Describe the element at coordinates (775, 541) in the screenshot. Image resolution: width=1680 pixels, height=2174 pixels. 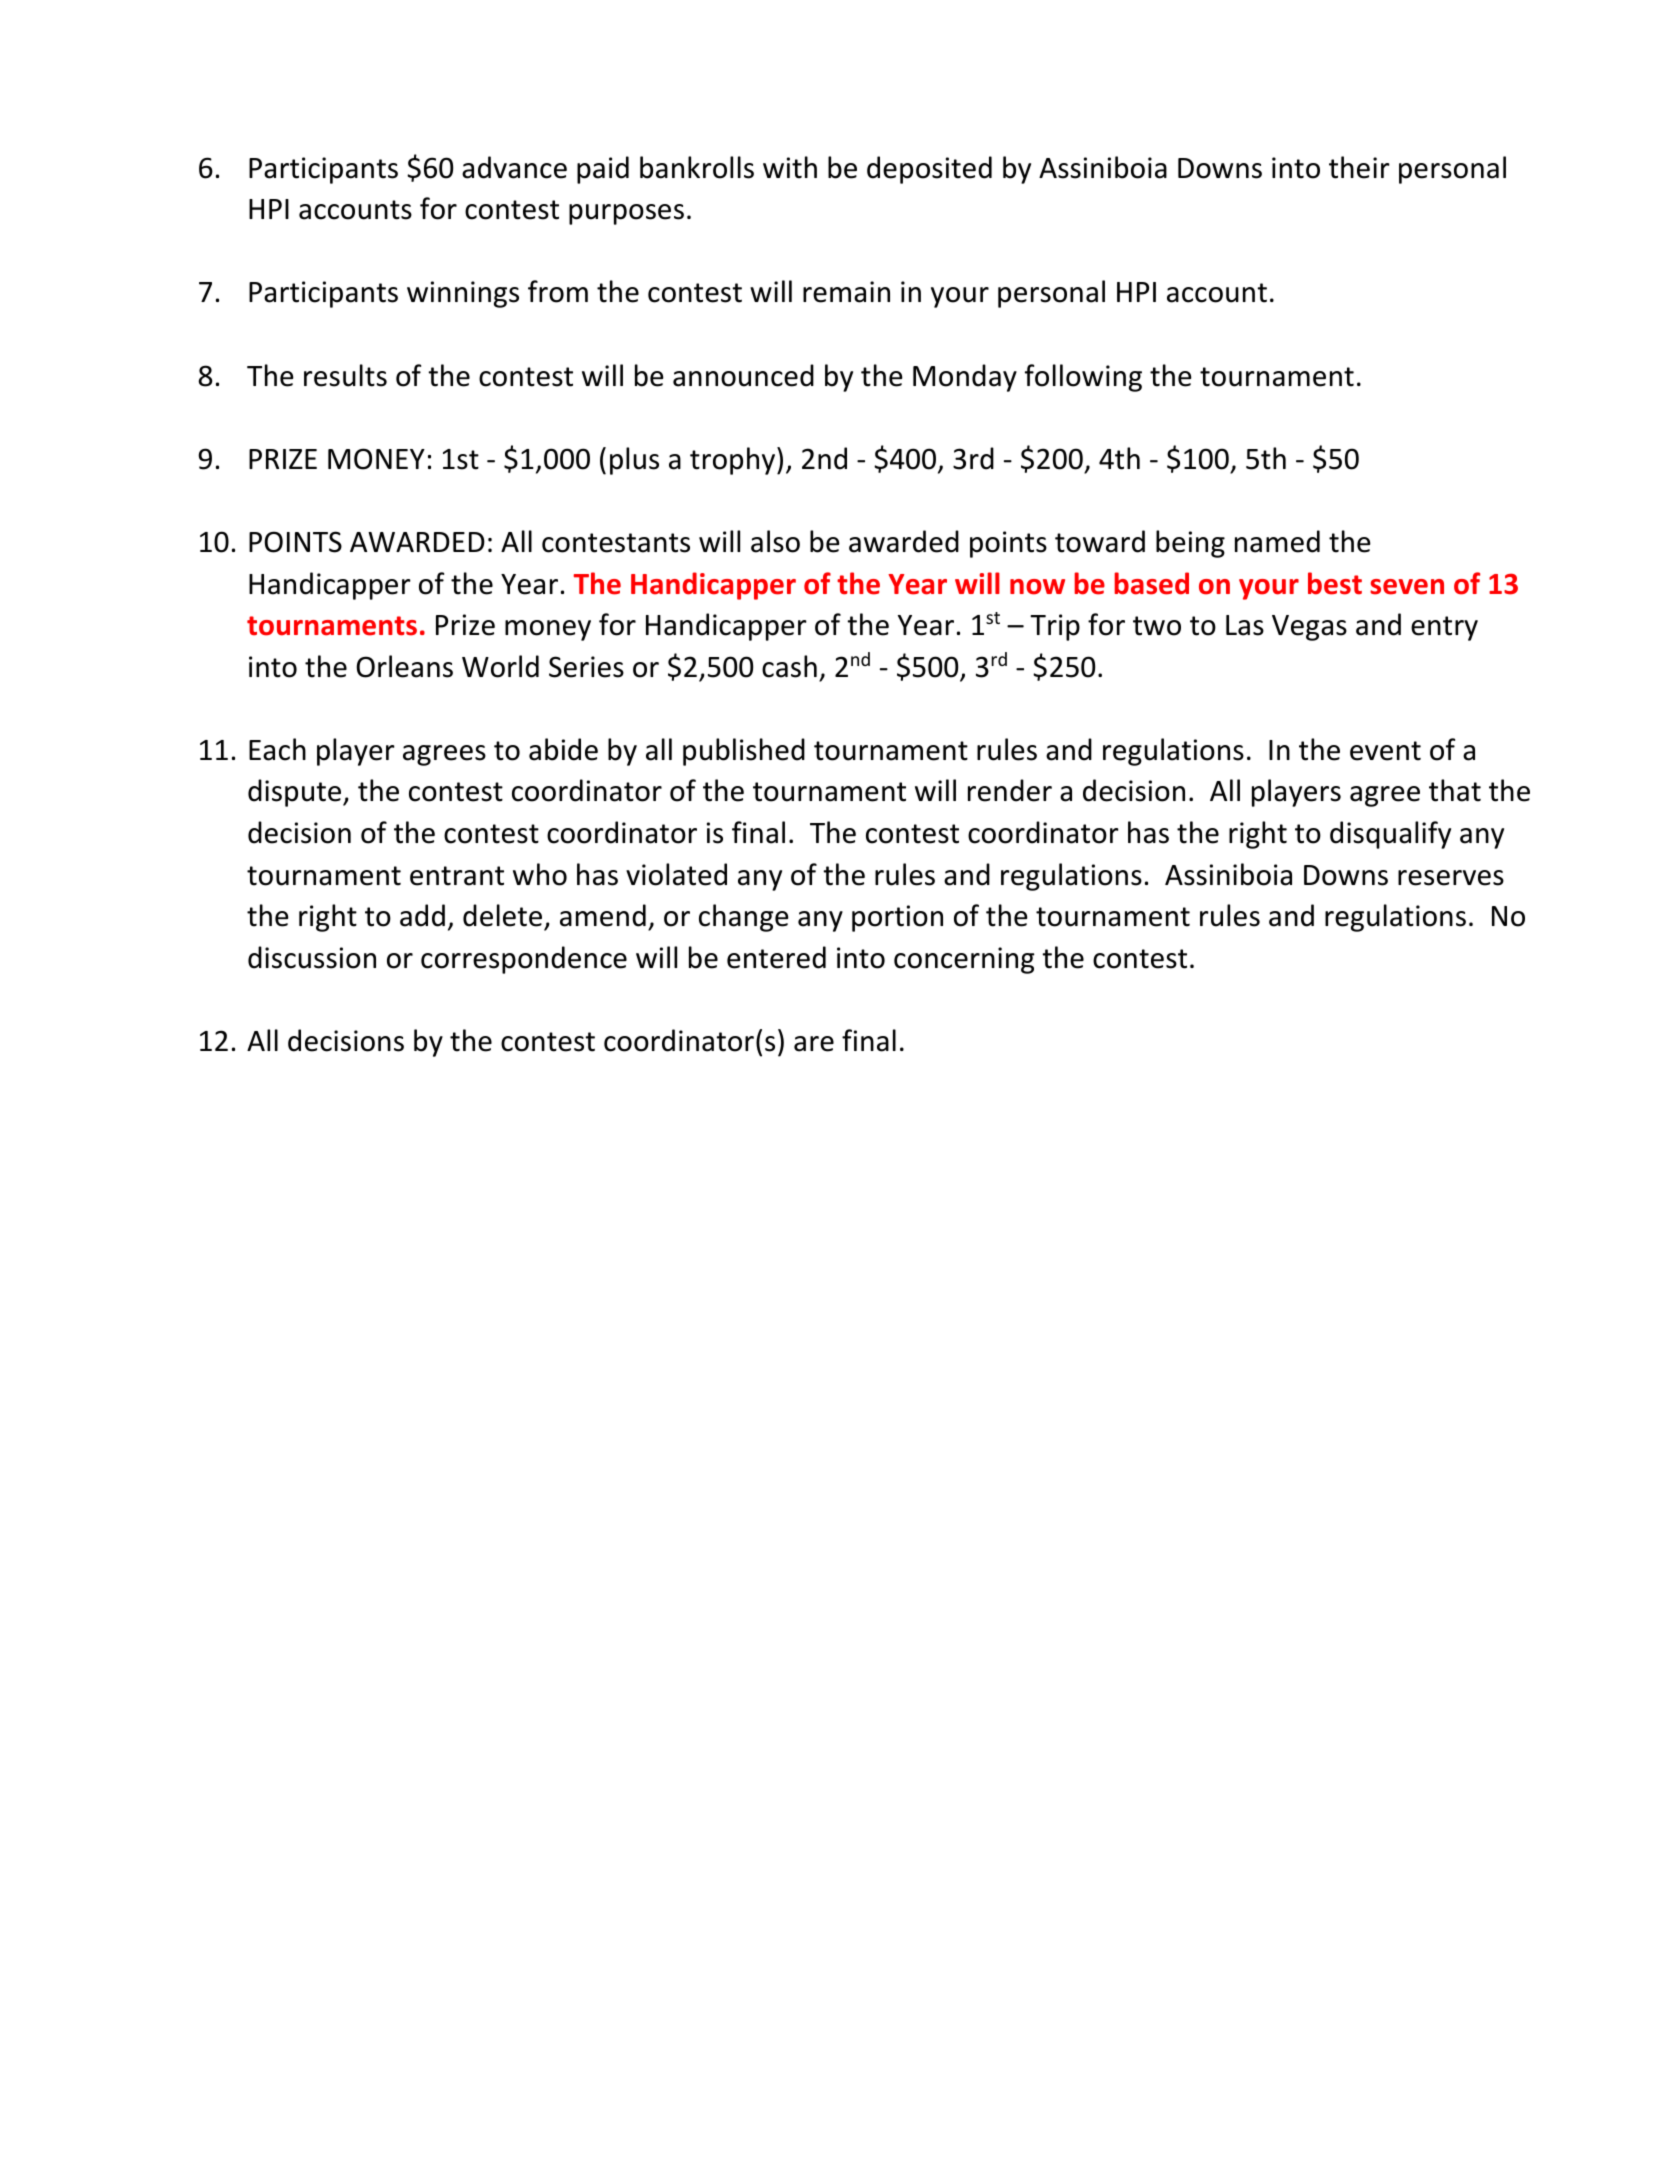
I see `also` at that location.
